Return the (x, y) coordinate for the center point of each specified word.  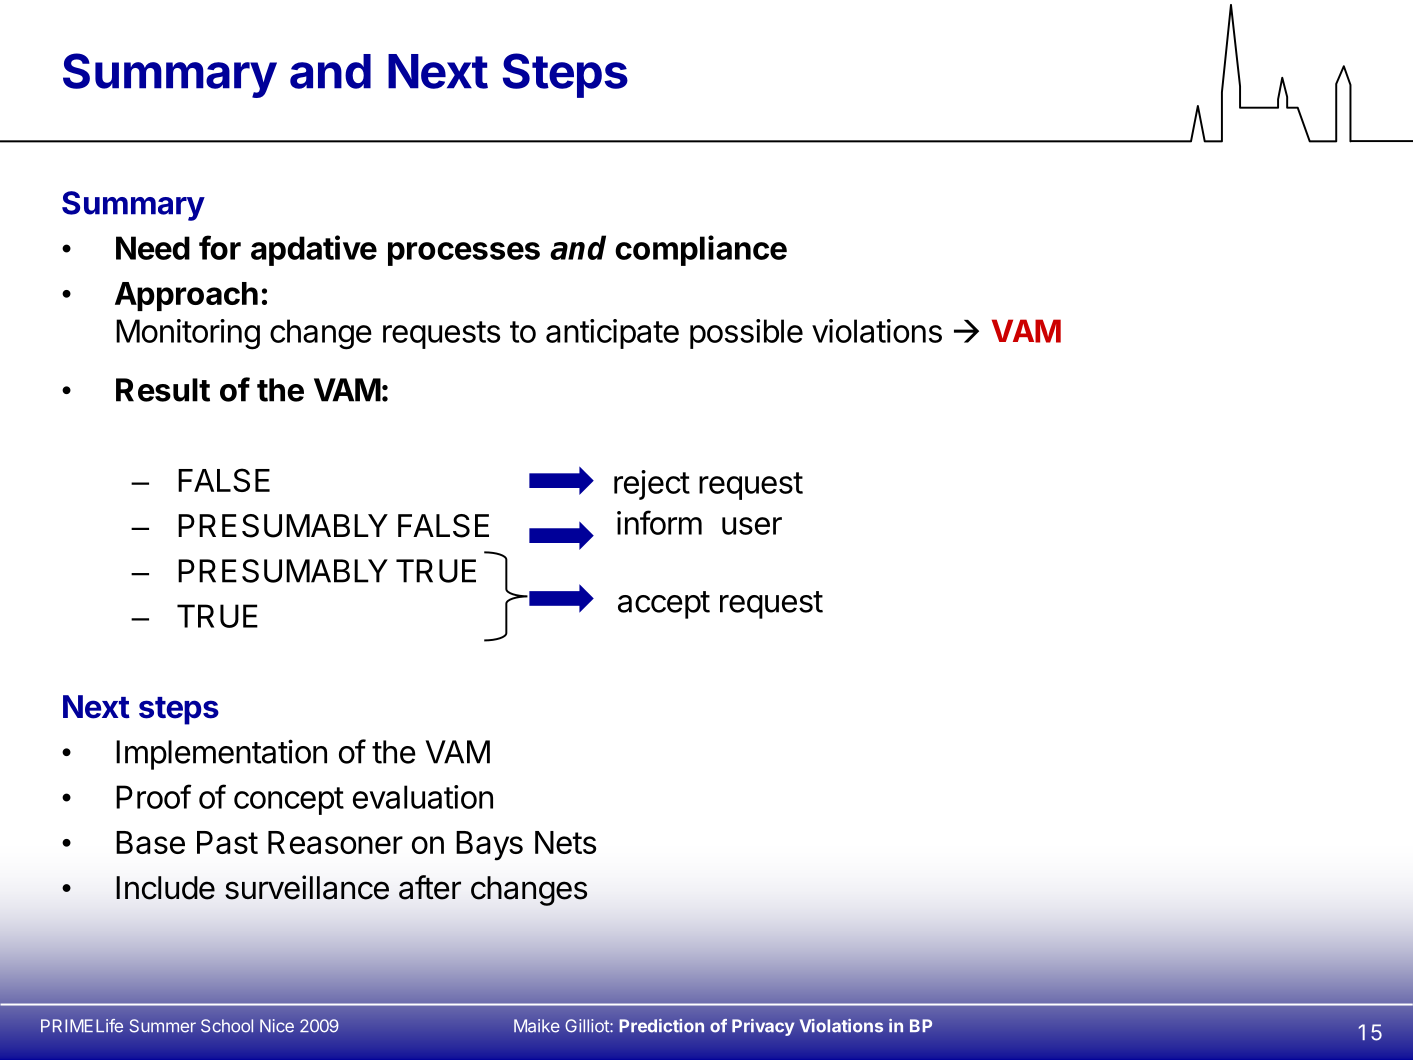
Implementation (221, 754)
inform (659, 522)
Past (227, 842)
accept (664, 605)
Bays (489, 846)
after (430, 887)
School (227, 1026)
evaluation (423, 797)
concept (289, 801)
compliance (701, 250)
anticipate (612, 334)
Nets (565, 842)
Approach (186, 296)
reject (652, 485)
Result (163, 390)
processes (464, 254)
